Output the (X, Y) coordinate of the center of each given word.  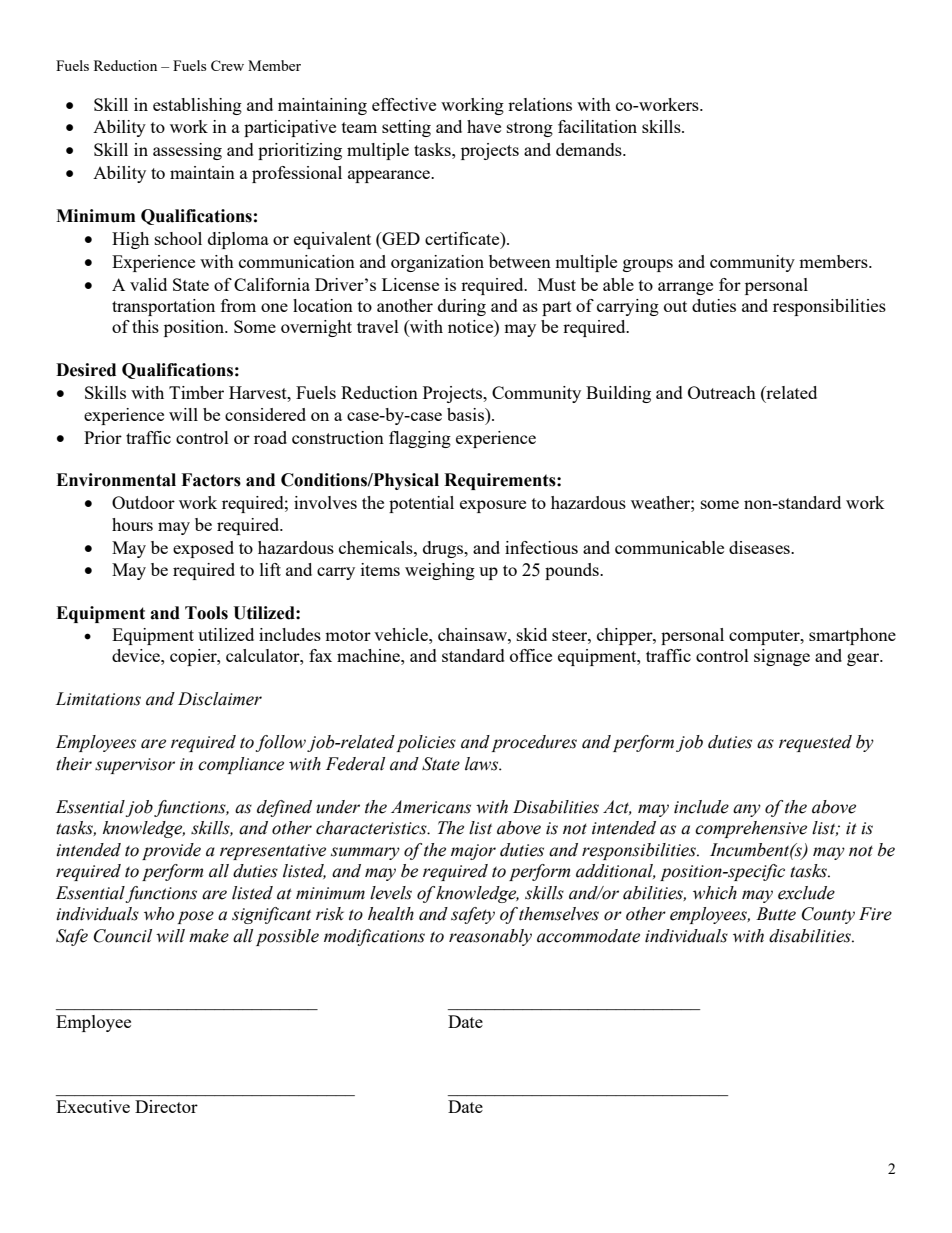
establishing (197, 106)
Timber (196, 392)
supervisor (135, 766)
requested (815, 743)
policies (426, 743)
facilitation (597, 126)
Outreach (722, 392)
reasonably (490, 937)
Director (166, 1106)
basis (467, 414)
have (484, 126)
